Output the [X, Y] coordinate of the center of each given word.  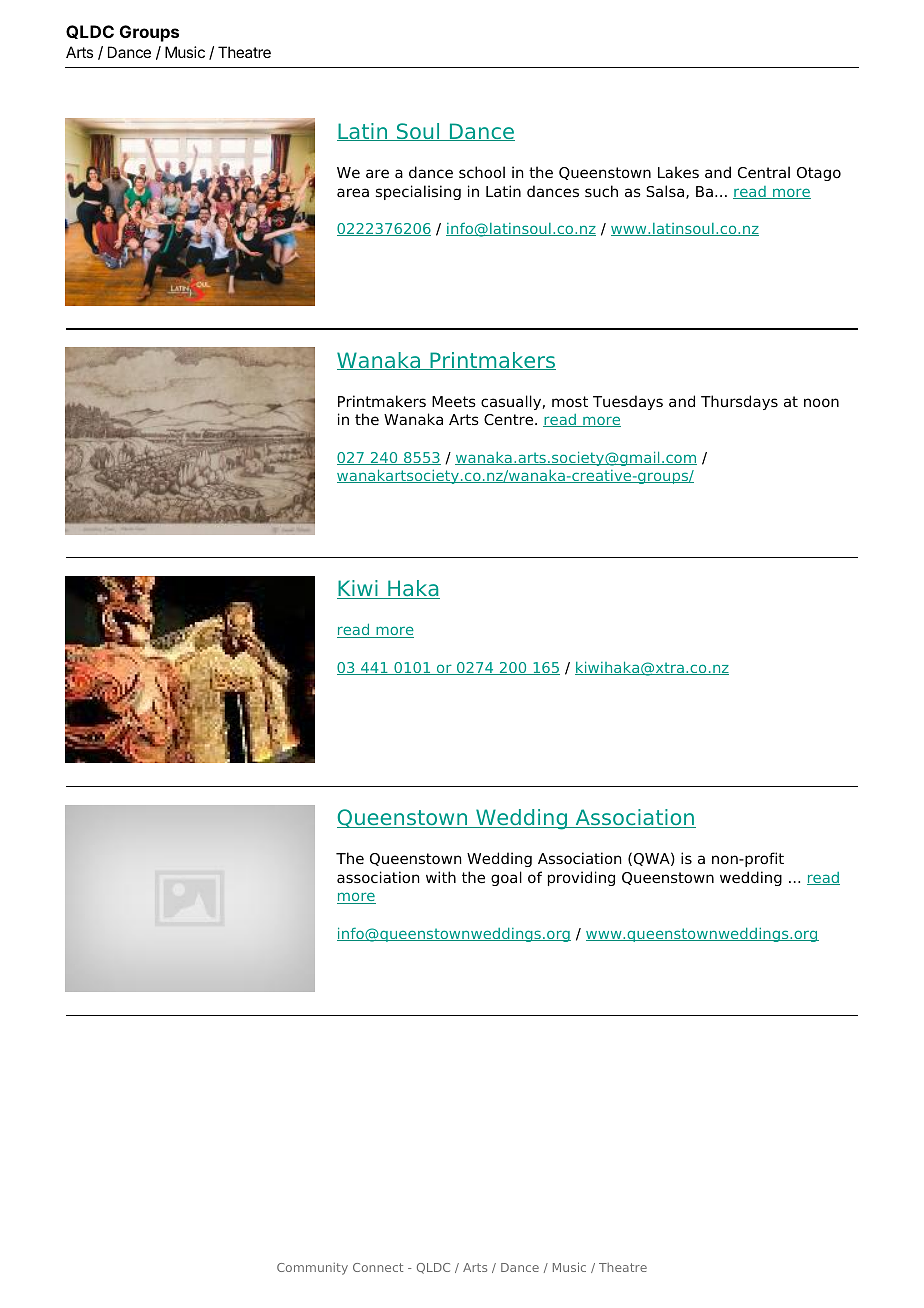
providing [581, 878]
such [601, 191]
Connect [378, 1267]
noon [821, 403]
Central [764, 172]
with [441, 877]
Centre [510, 420]
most [570, 401]
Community [312, 1269]
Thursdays [739, 402]
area [353, 193]
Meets [454, 401]
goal [506, 878]
